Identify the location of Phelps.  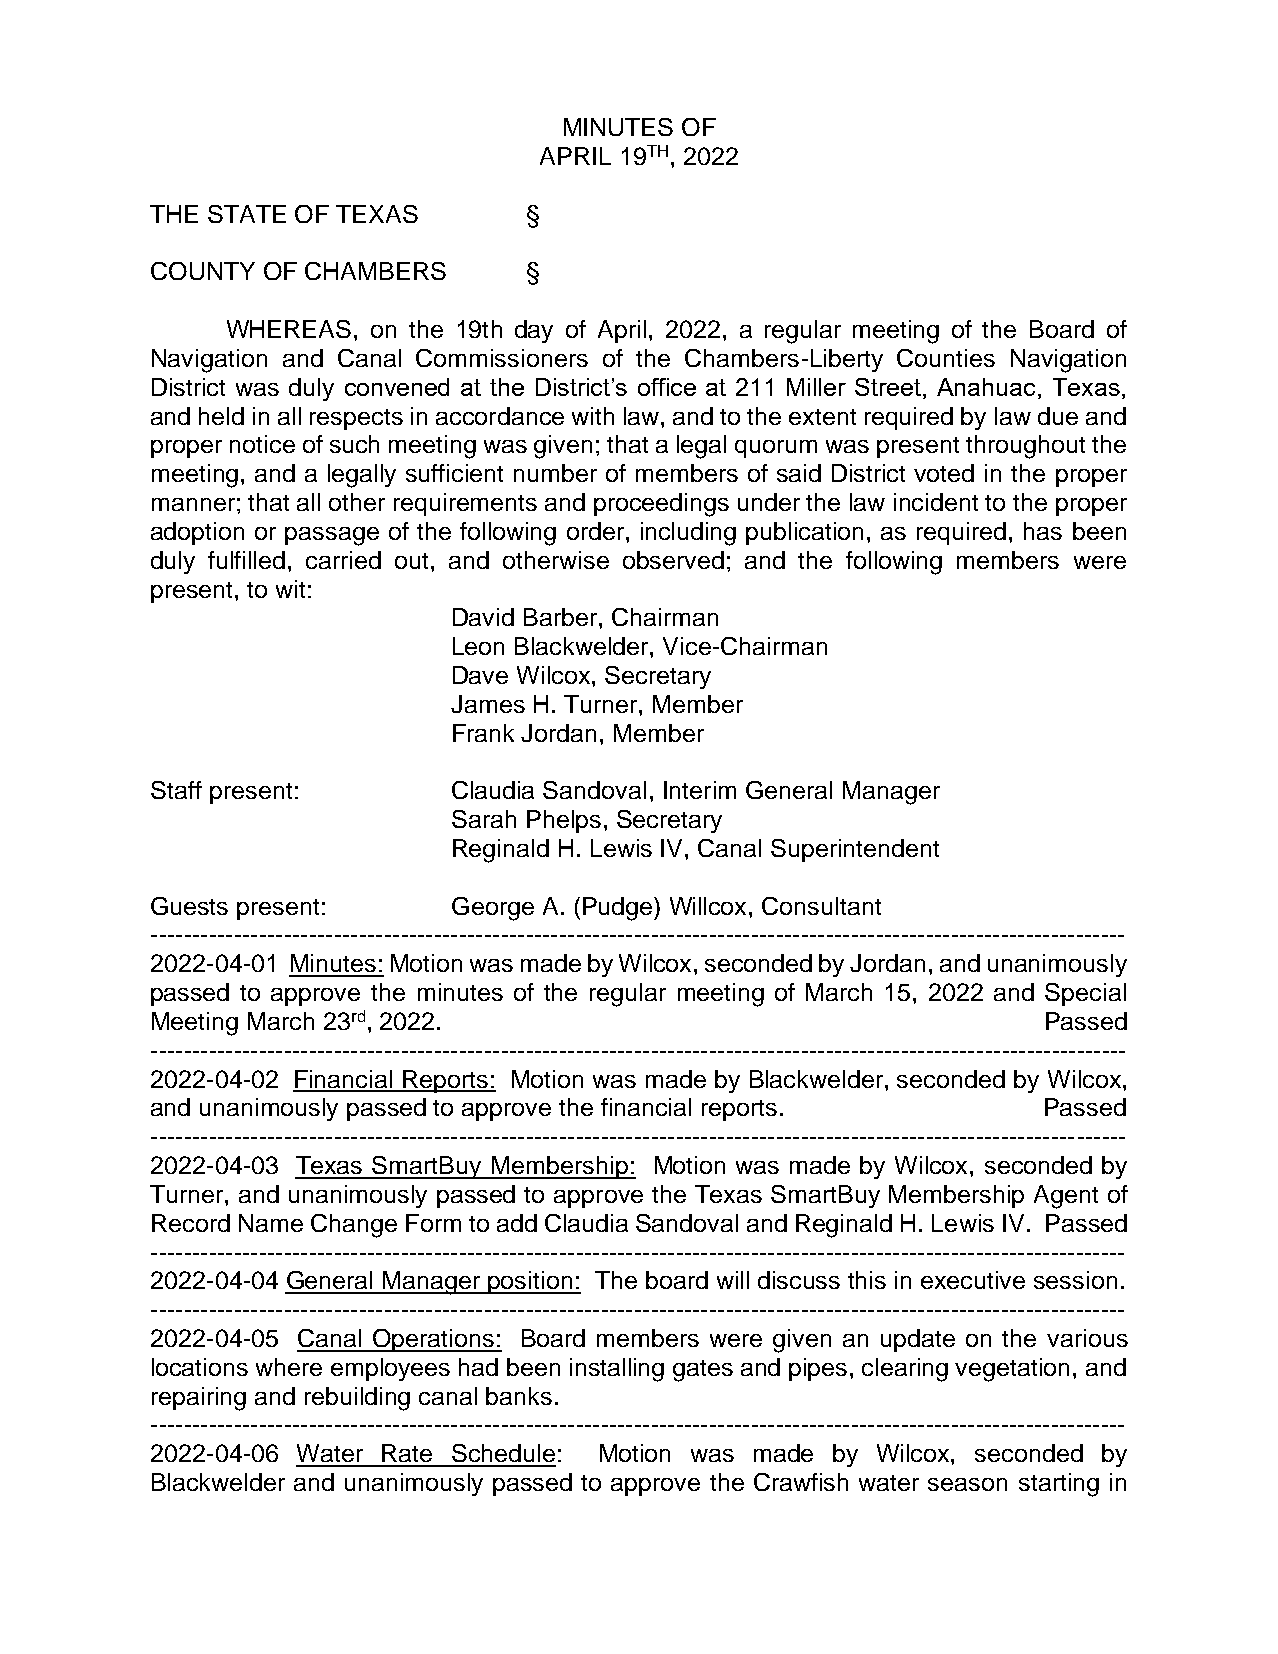
(564, 821).
